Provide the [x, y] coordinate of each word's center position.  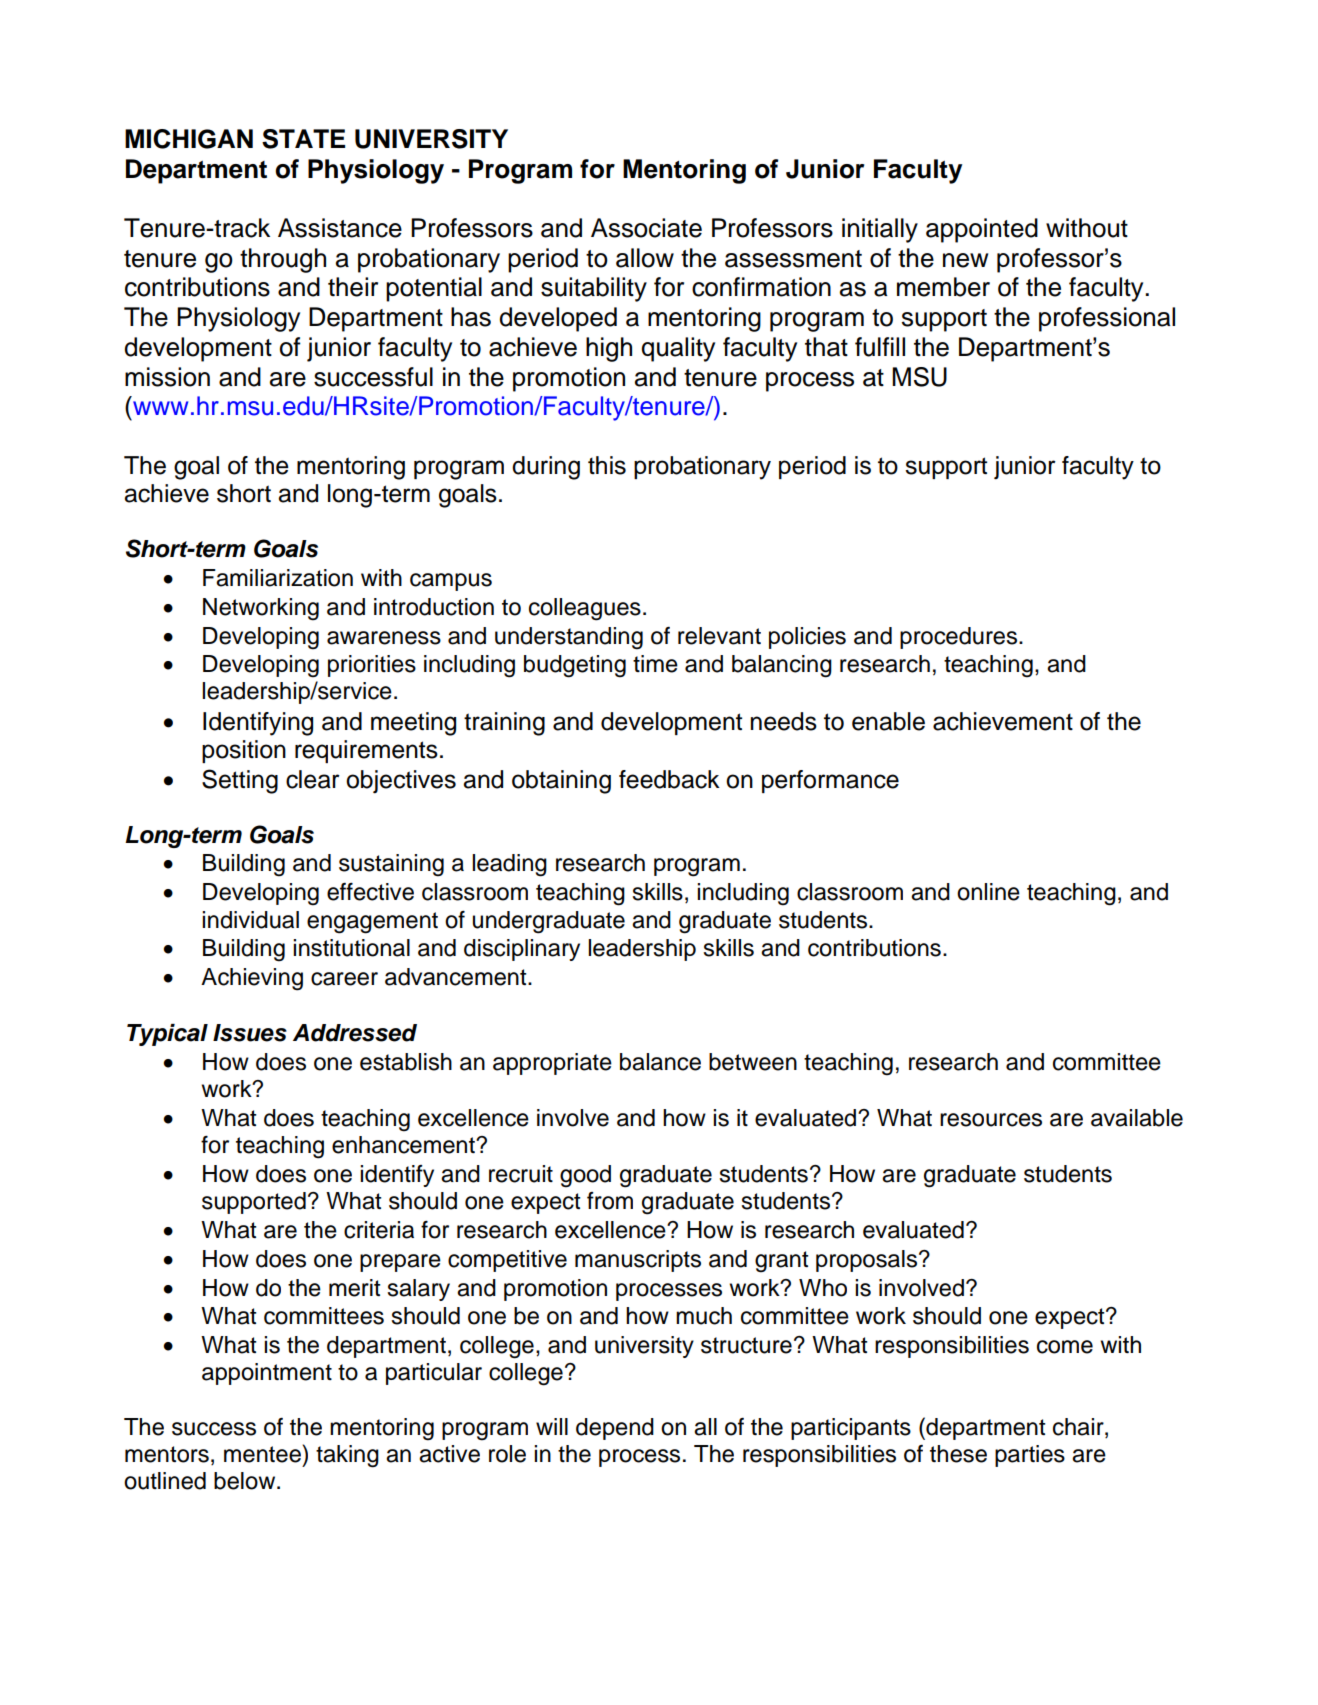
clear [313, 779]
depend [615, 1429]
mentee [263, 1454]
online [988, 892]
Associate [646, 228]
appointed [982, 230]
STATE [303, 139]
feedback [669, 779]
